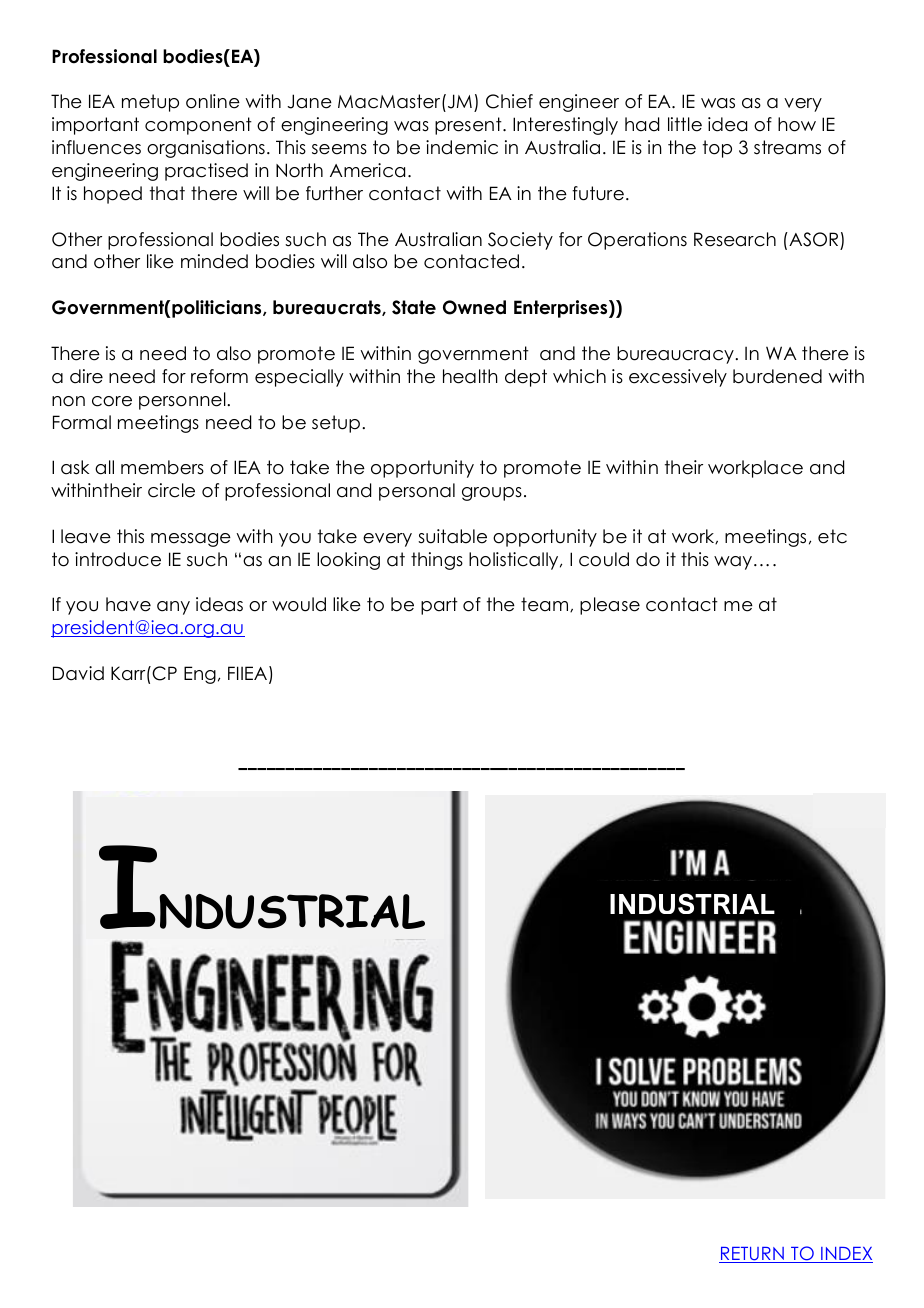 The width and height of the page is (924, 1308). Describe the element at coordinates (171, 490) in the page. I see `circle` at that location.
